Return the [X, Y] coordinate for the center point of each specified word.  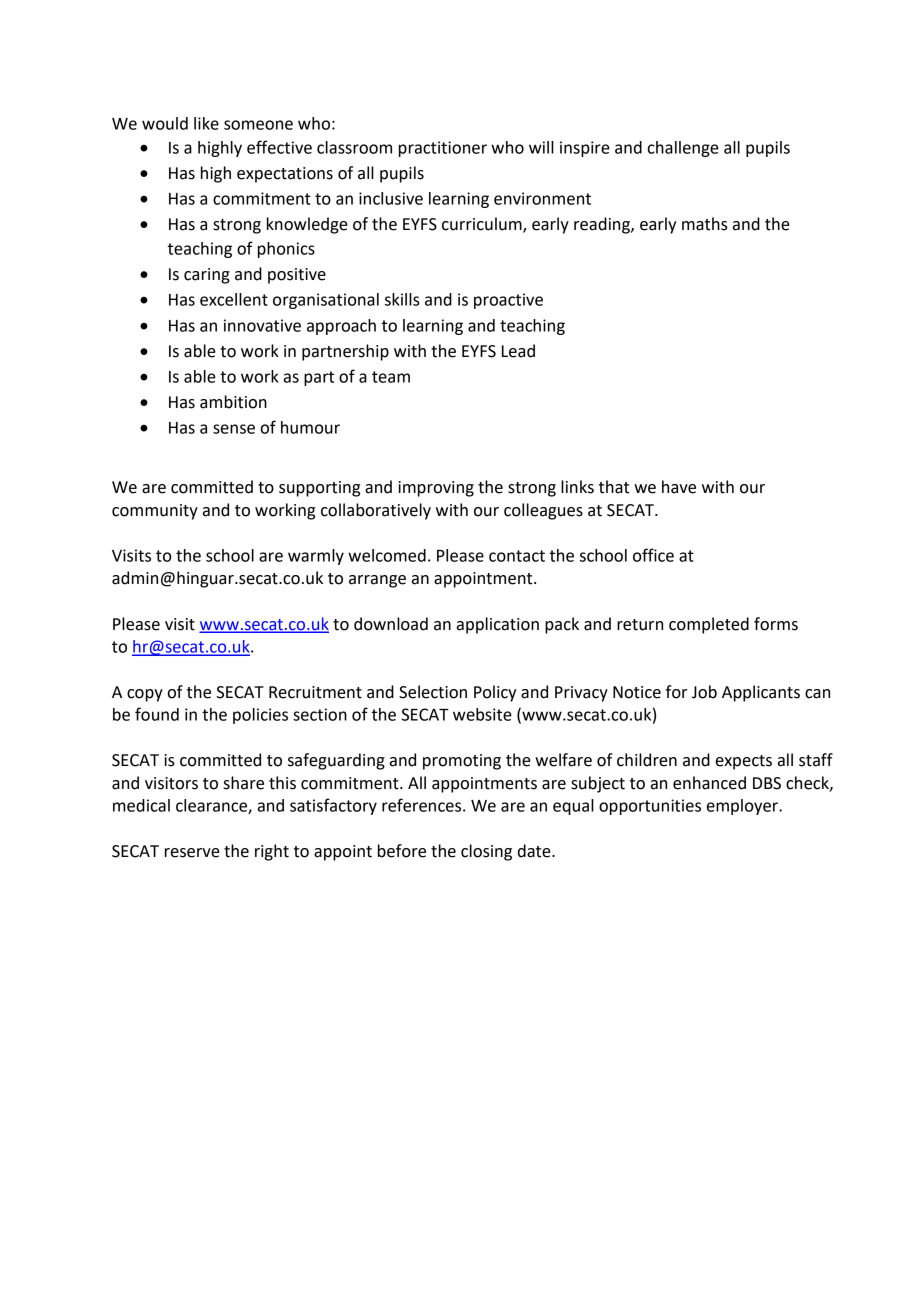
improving [436, 489]
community [155, 512]
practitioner [443, 149]
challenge [683, 149]
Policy [495, 693]
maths [705, 224]
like [206, 123]
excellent [234, 299]
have [679, 487]
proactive [508, 301]
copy [145, 695]
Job [704, 692]
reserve [192, 853]
